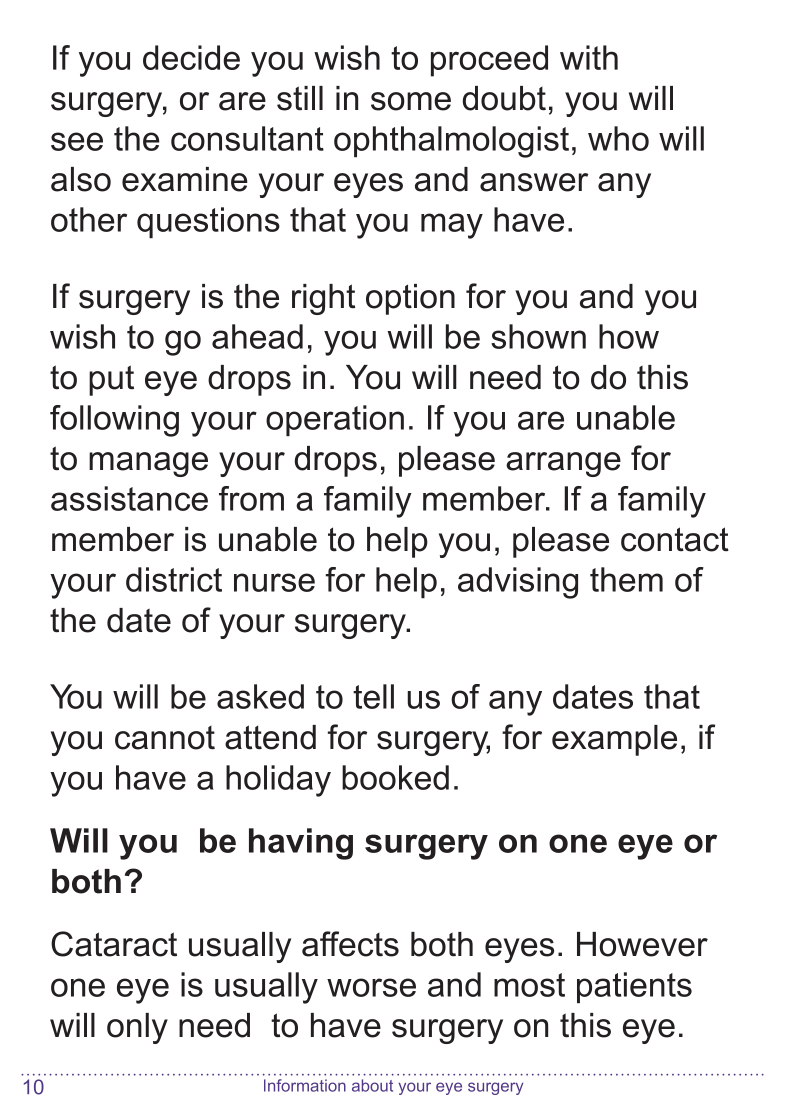  I want to click on district, so click(174, 579).
